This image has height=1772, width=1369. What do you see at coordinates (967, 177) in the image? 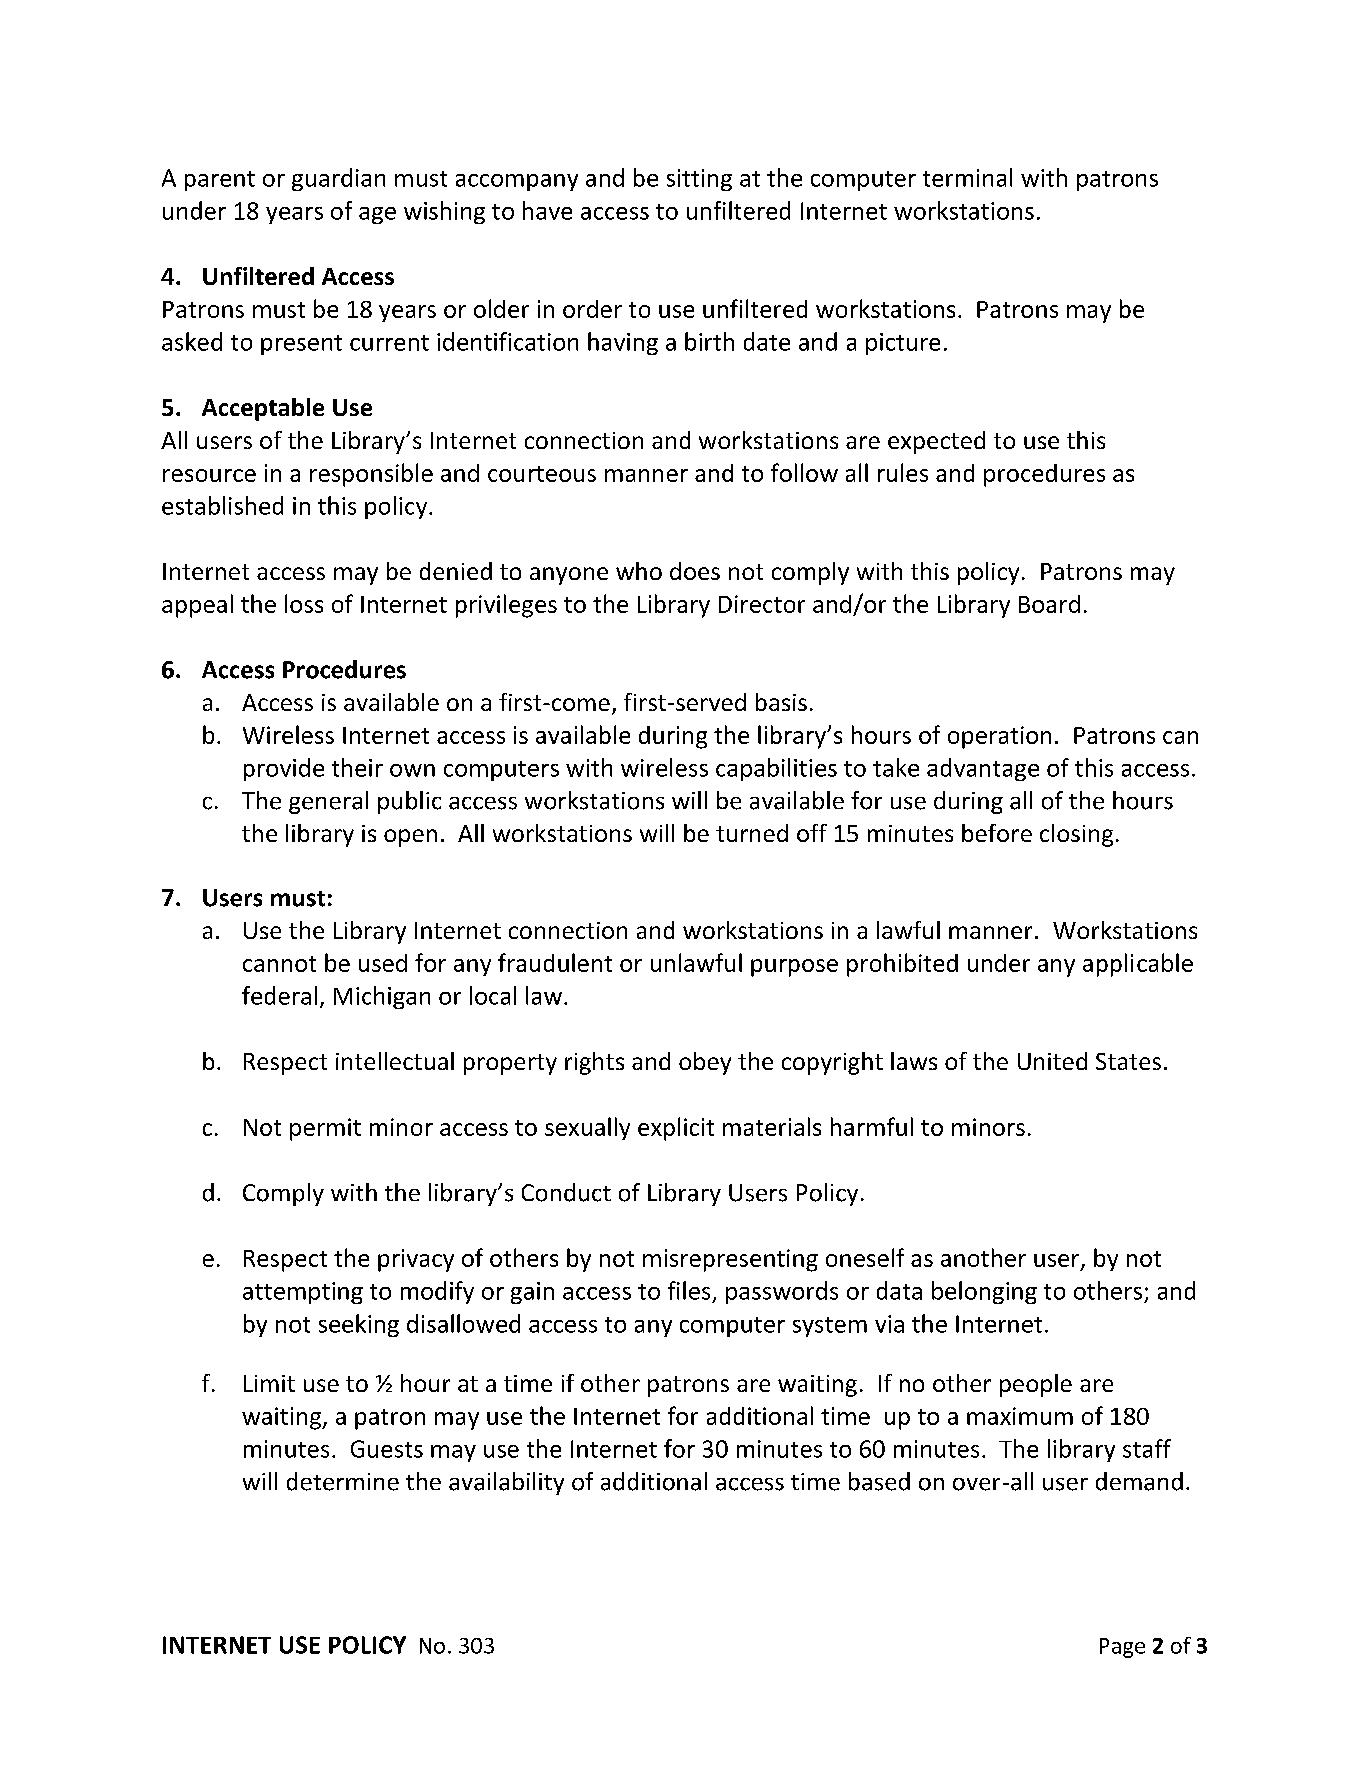
I see `terminal` at bounding box center [967, 177].
